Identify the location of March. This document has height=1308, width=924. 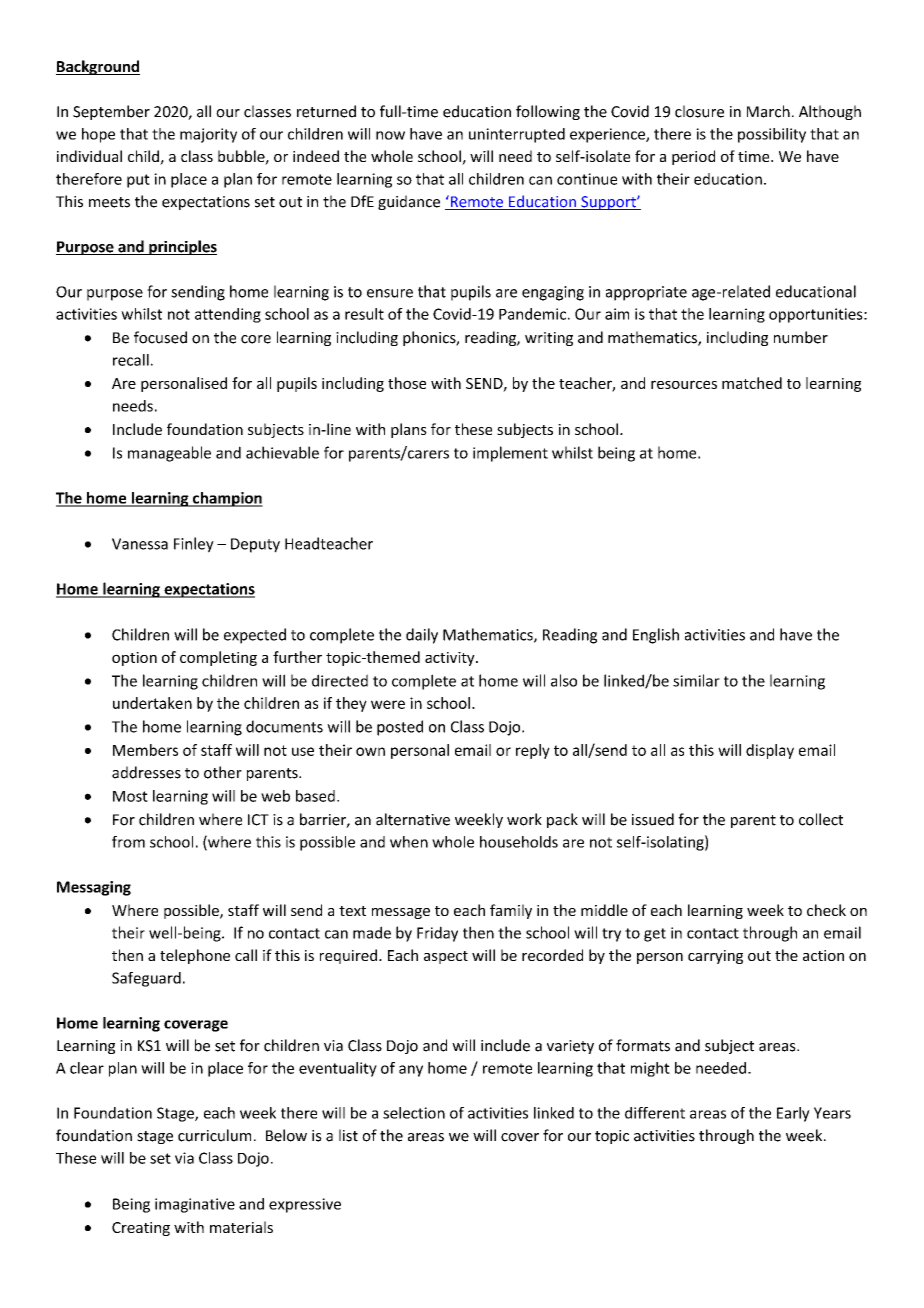
(768, 111).
